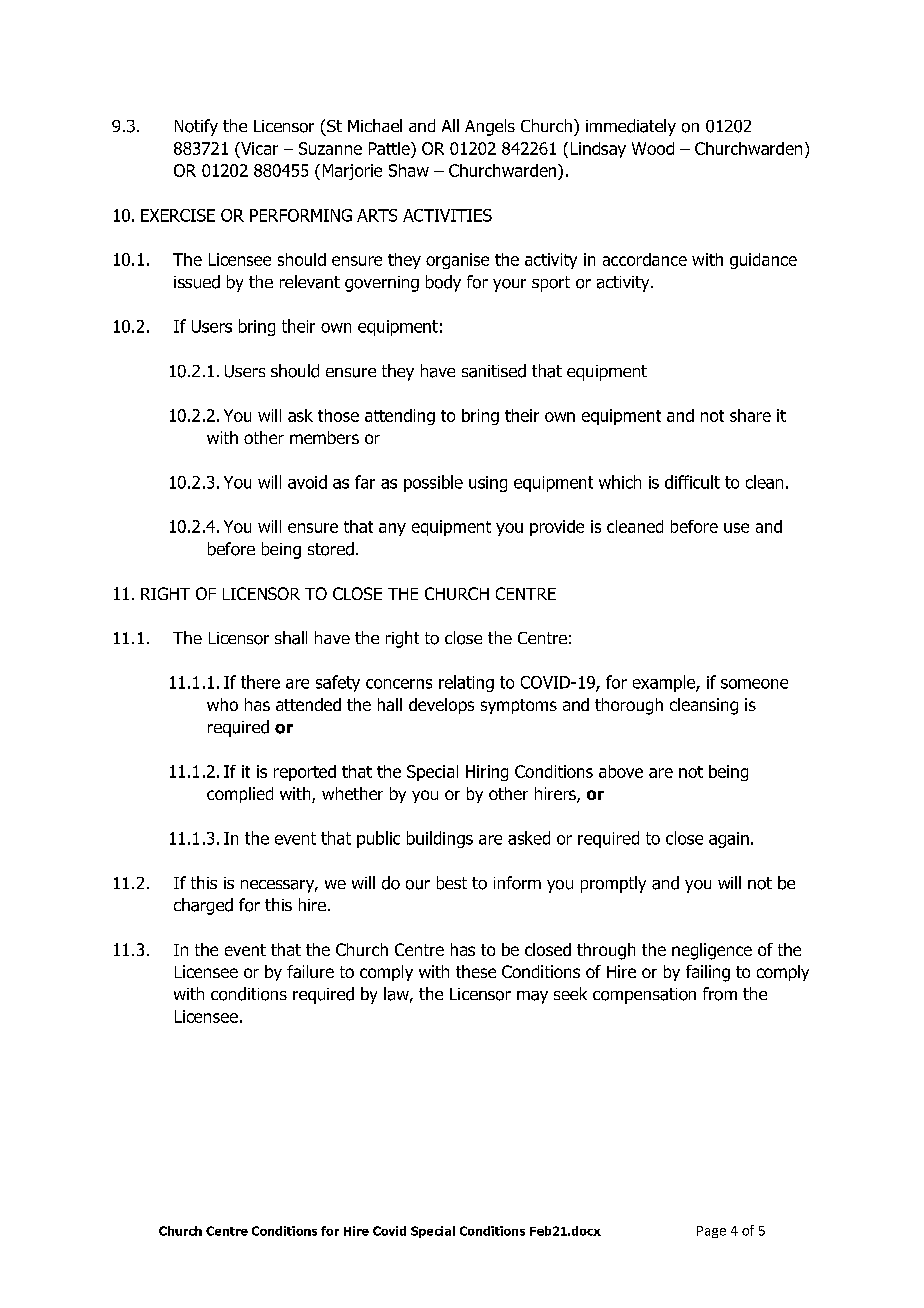  What do you see at coordinates (307, 482) in the screenshot?
I see `avoid` at bounding box center [307, 482].
